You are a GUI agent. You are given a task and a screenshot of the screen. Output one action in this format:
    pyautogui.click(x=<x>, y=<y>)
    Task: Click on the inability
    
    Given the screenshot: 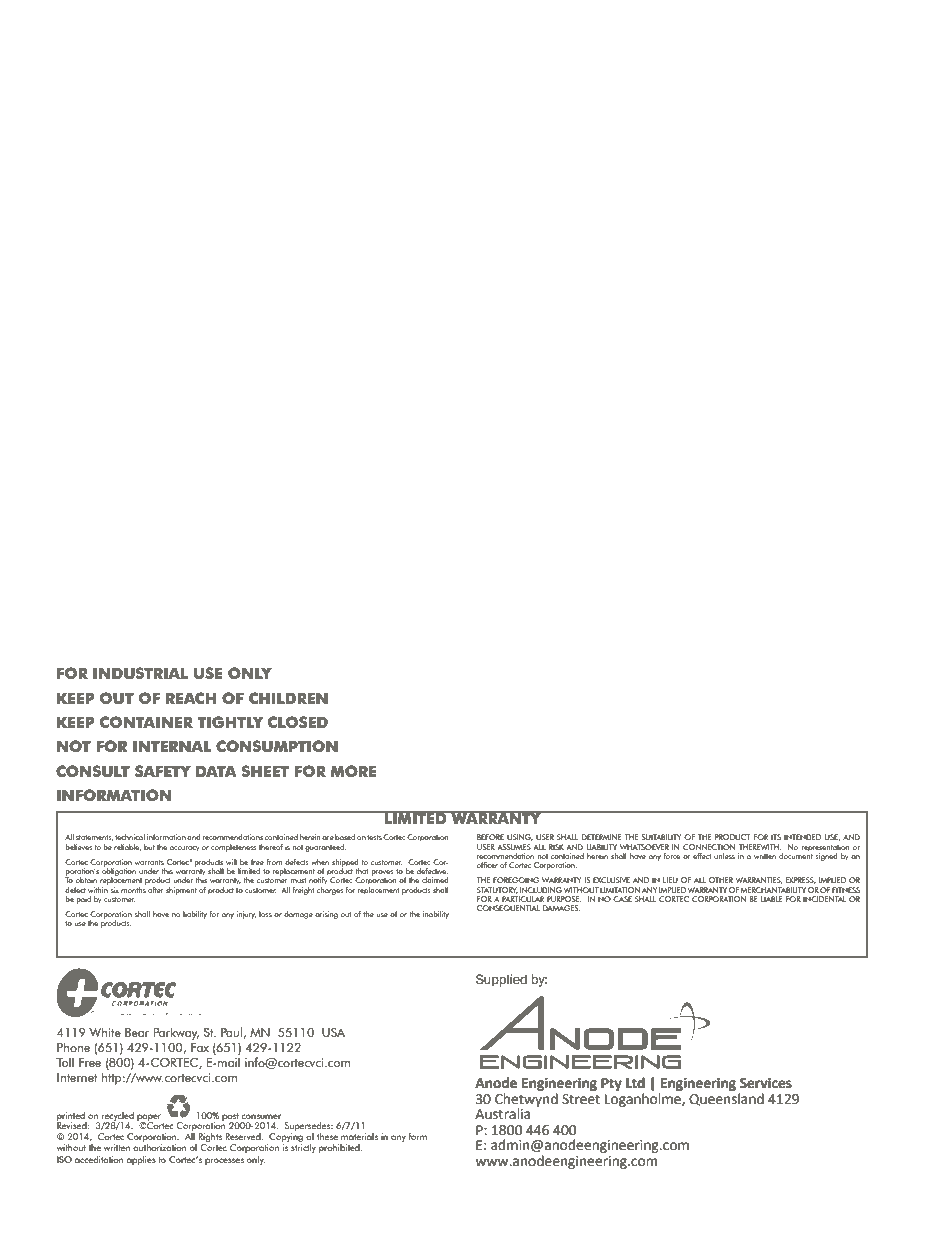 What is the action you would take?
    pyautogui.click(x=436, y=915)
